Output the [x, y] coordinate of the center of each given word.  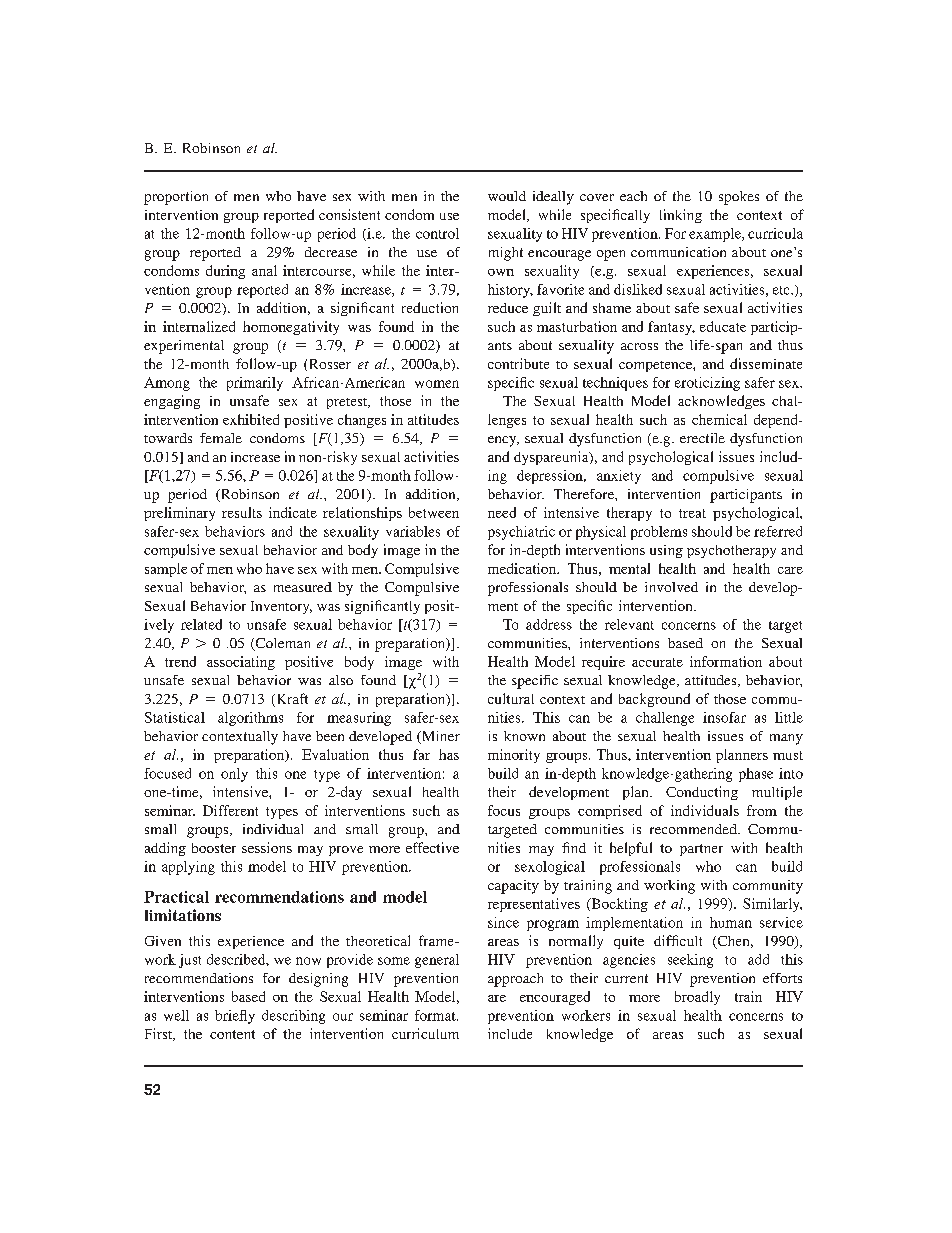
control [437, 233]
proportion [176, 198]
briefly [235, 1017]
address [549, 624]
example [716, 235]
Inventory [281, 607]
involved [671, 587]
